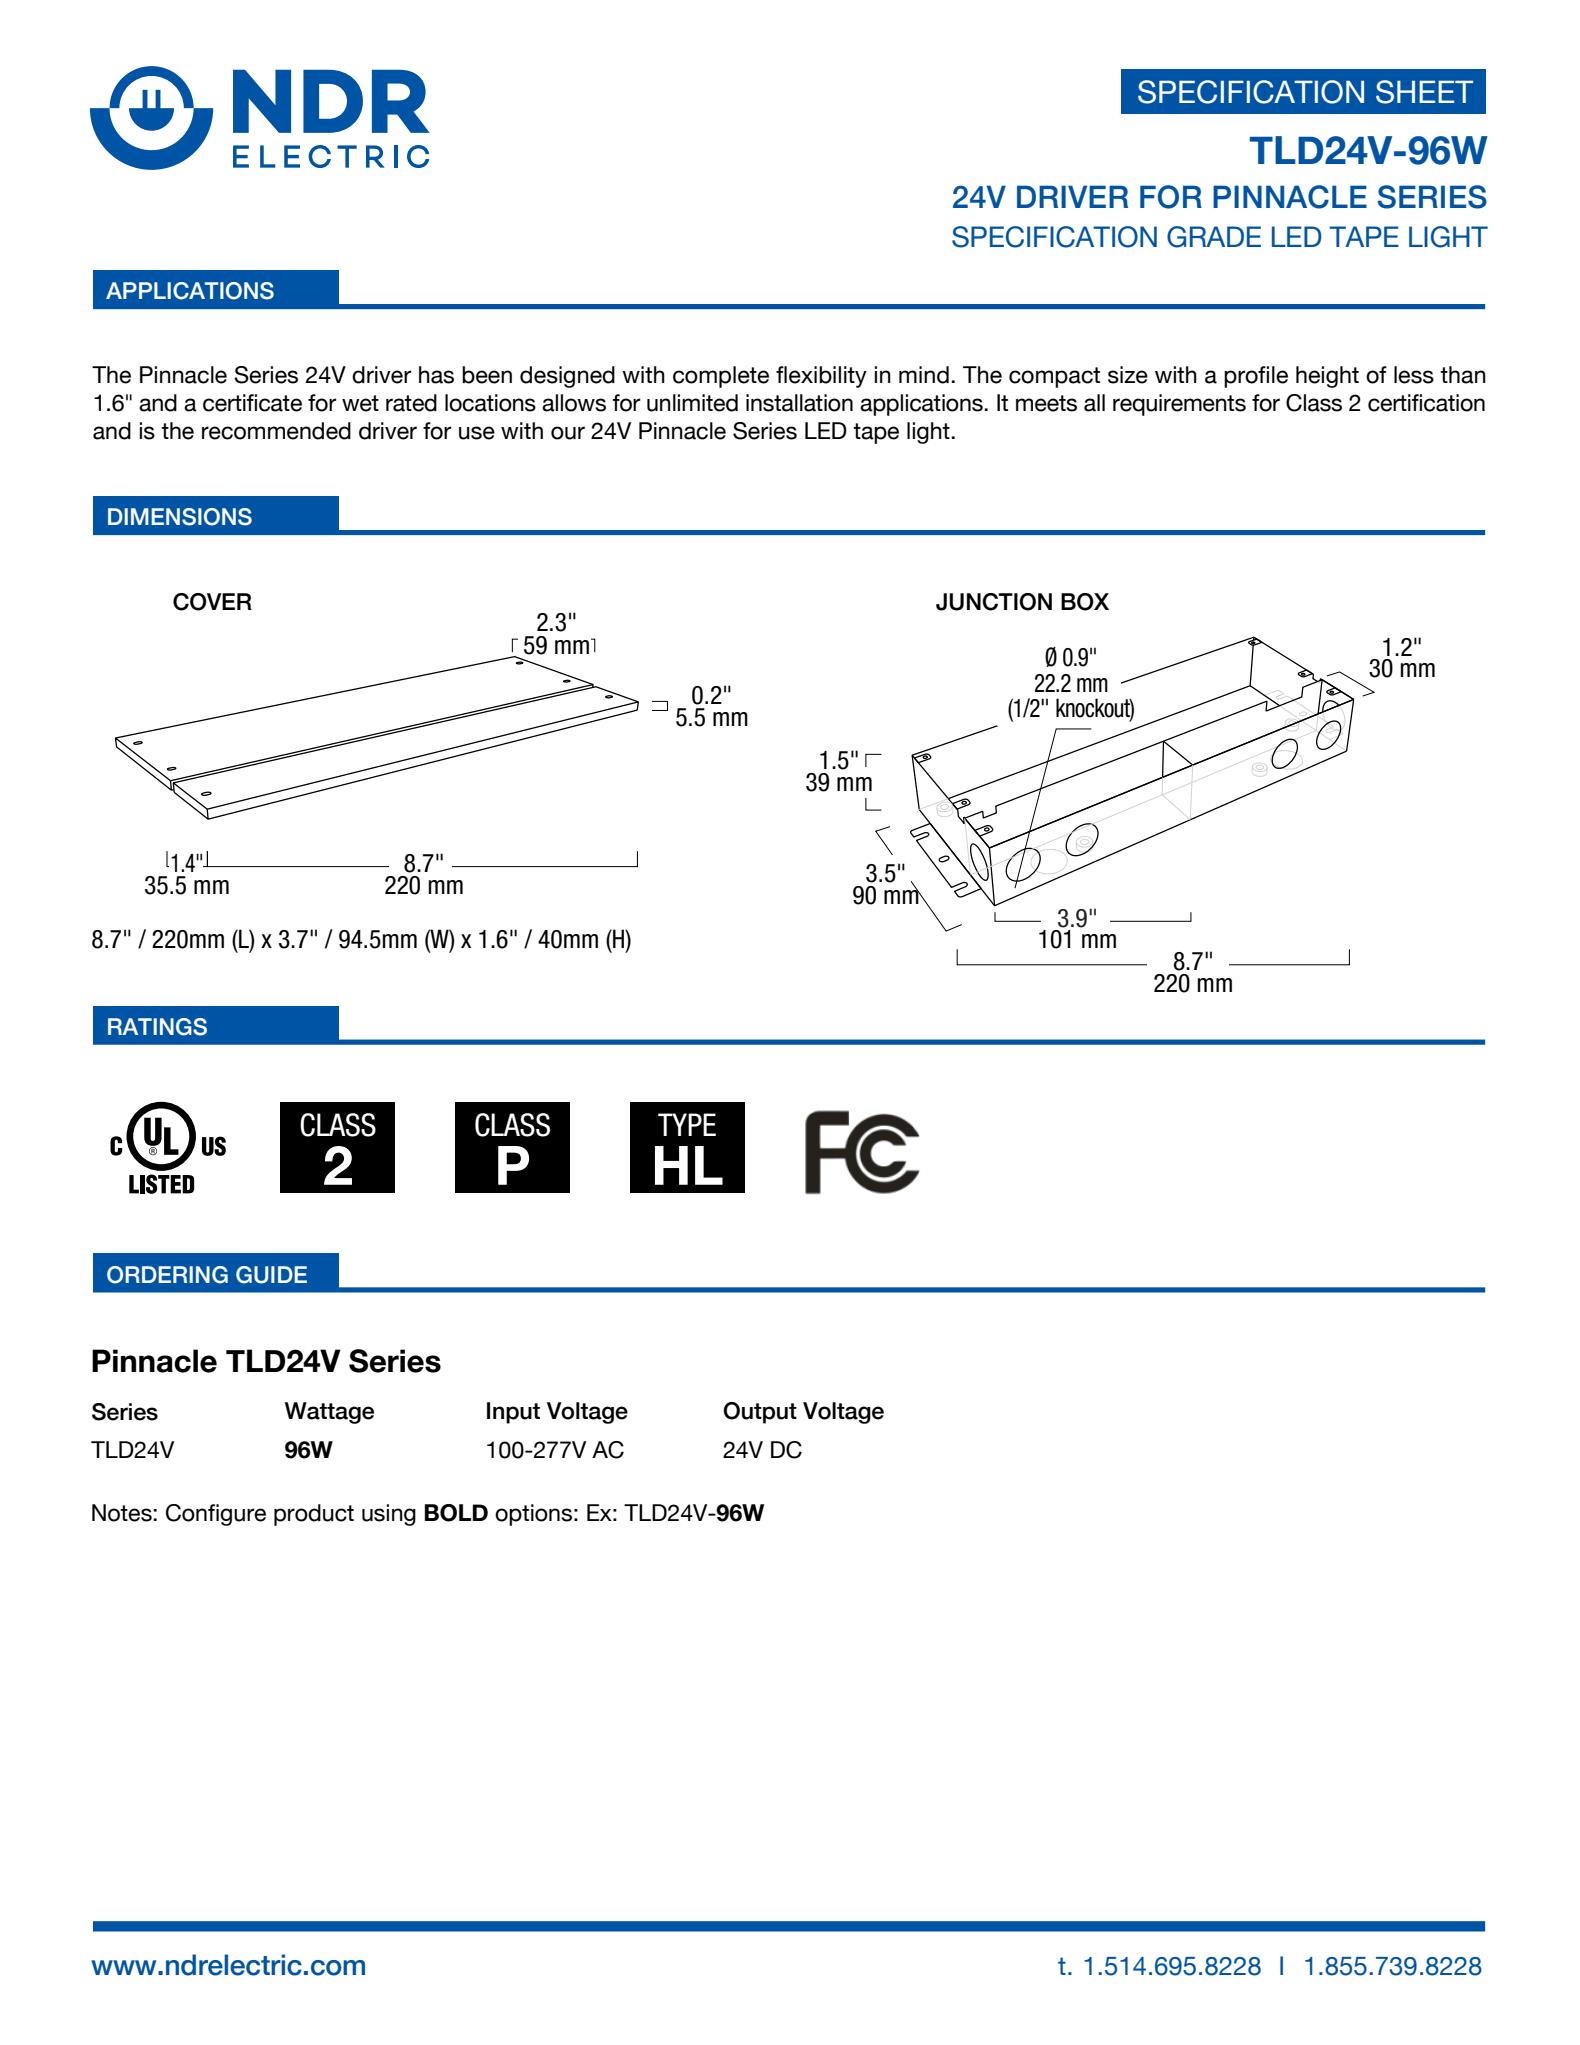 This screenshot has height=2045, width=1580. What do you see at coordinates (436, 375) in the screenshot?
I see `has` at bounding box center [436, 375].
